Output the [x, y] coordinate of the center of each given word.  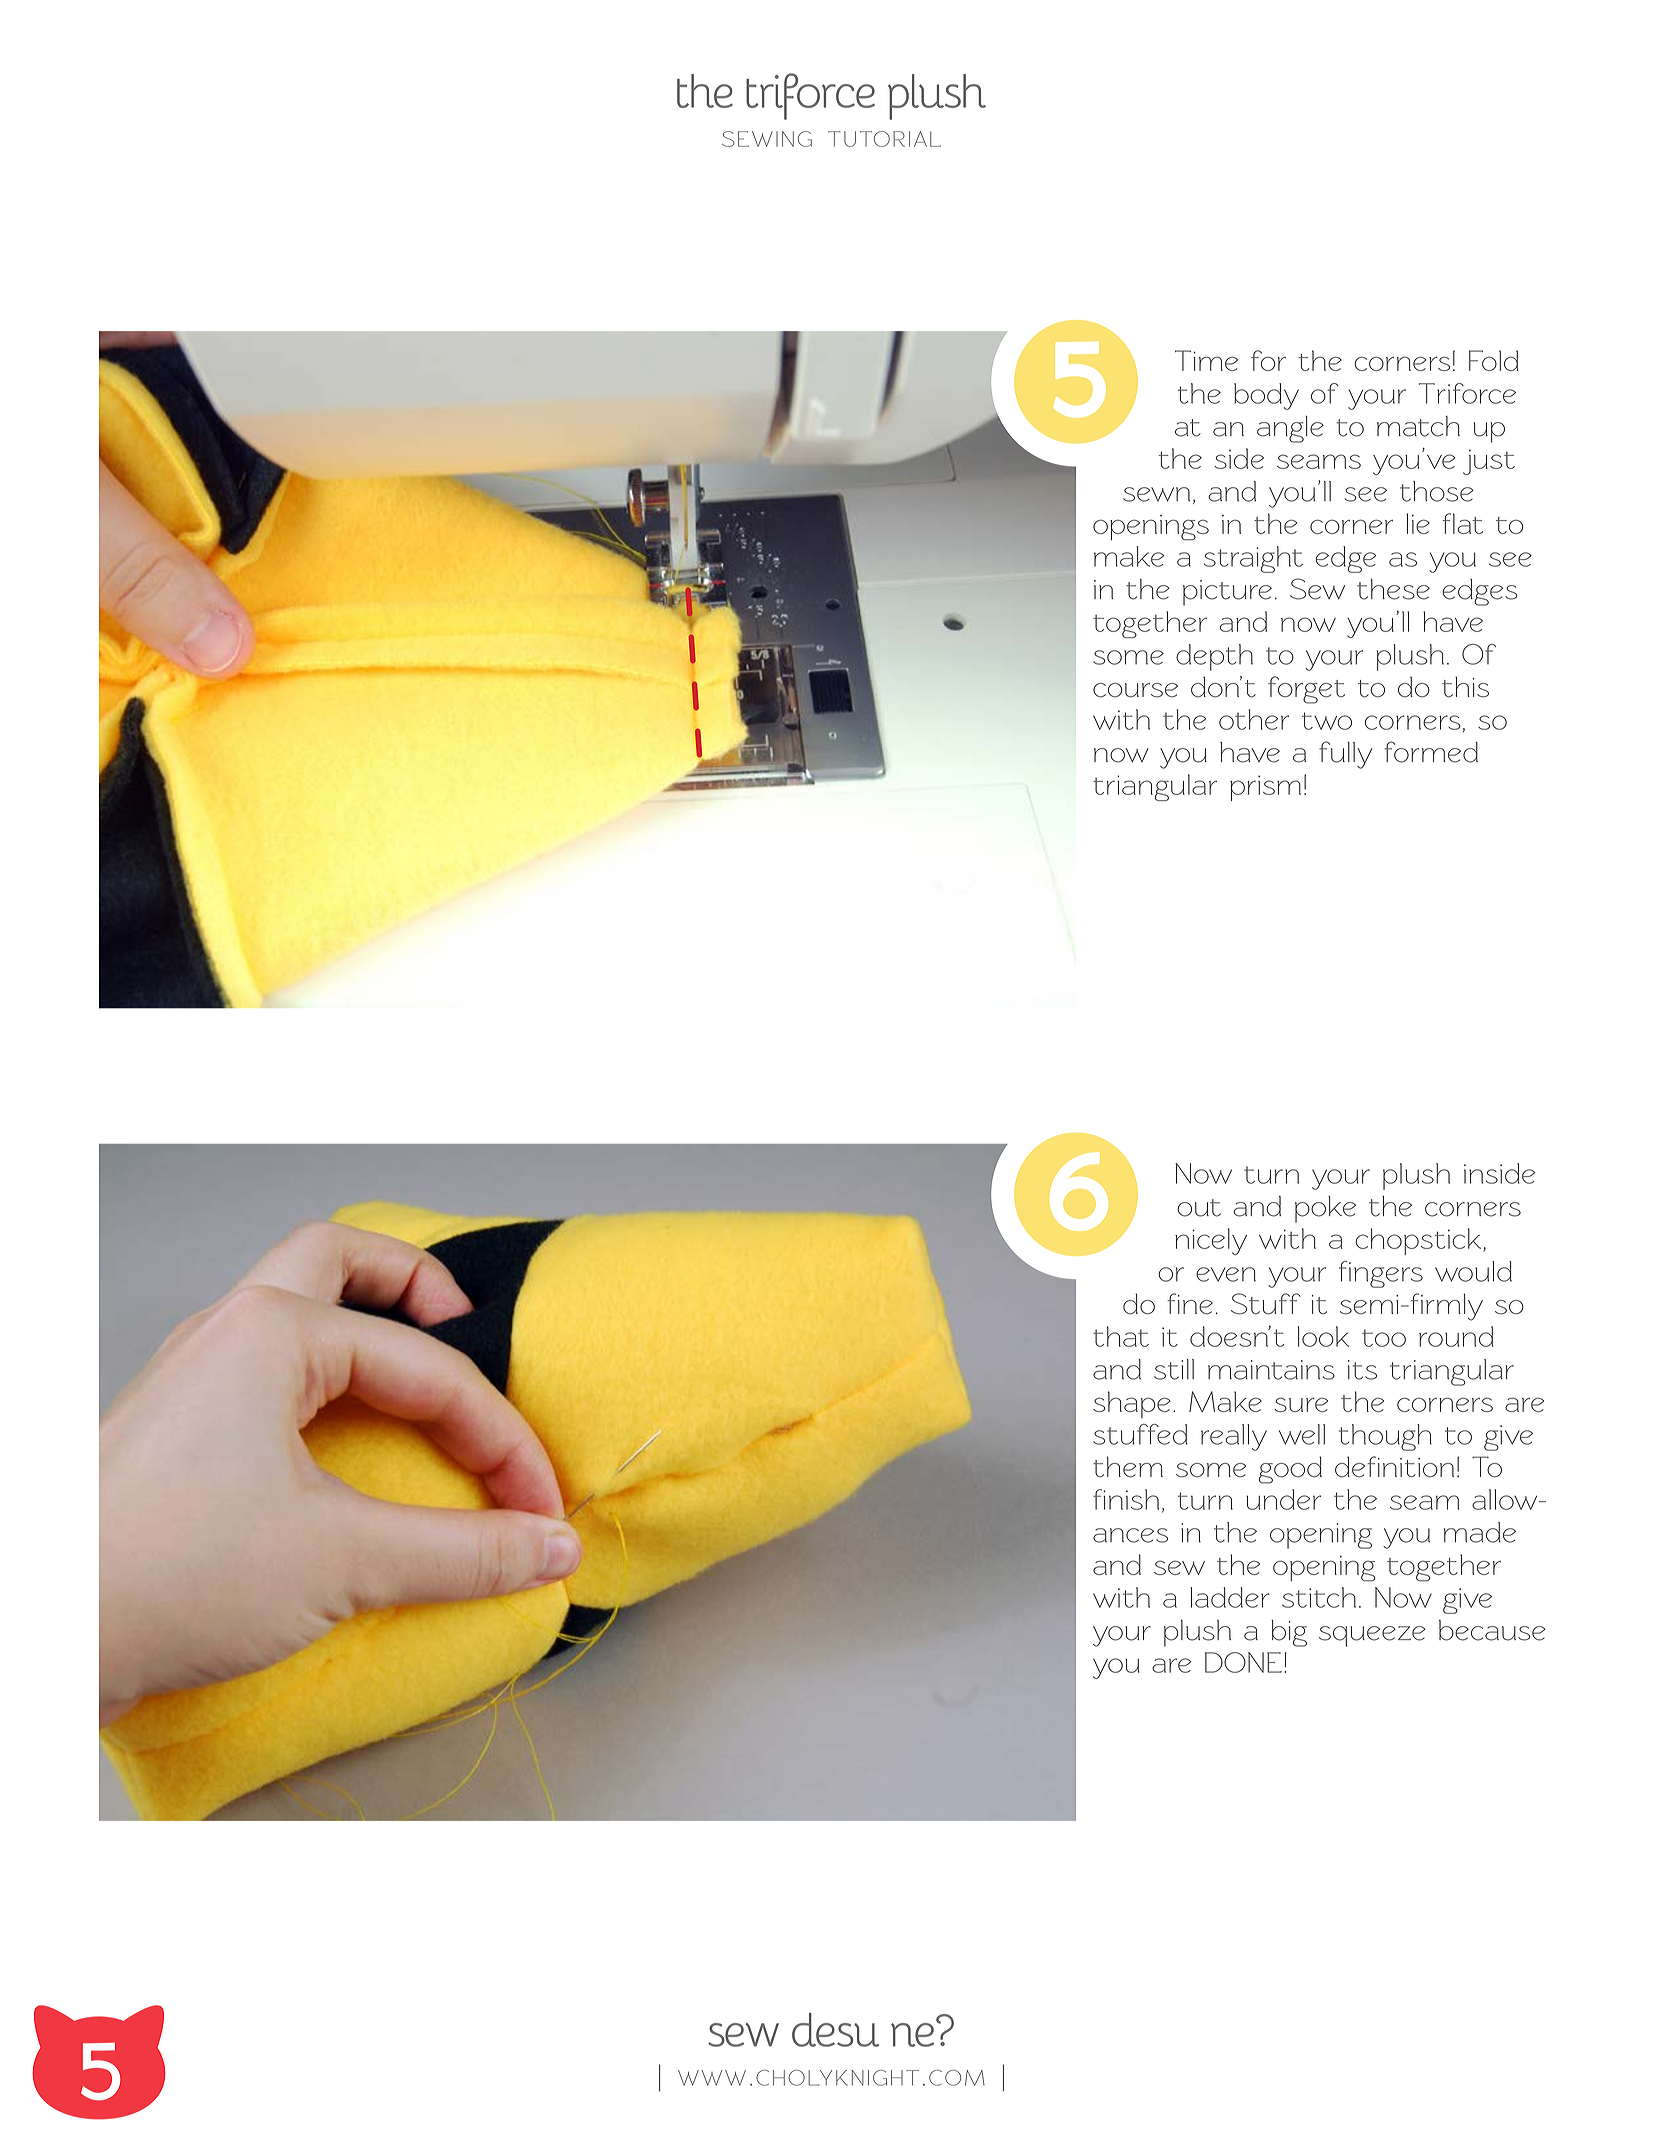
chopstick [1419, 1241]
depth [1214, 657]
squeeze [1372, 1636]
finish [1126, 1499]
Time [1206, 360]
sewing [767, 139]
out [1199, 1208]
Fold [1494, 360]
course [1135, 690]
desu [835, 2030]
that [1121, 1336]
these [1393, 589]
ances [1130, 1535]
